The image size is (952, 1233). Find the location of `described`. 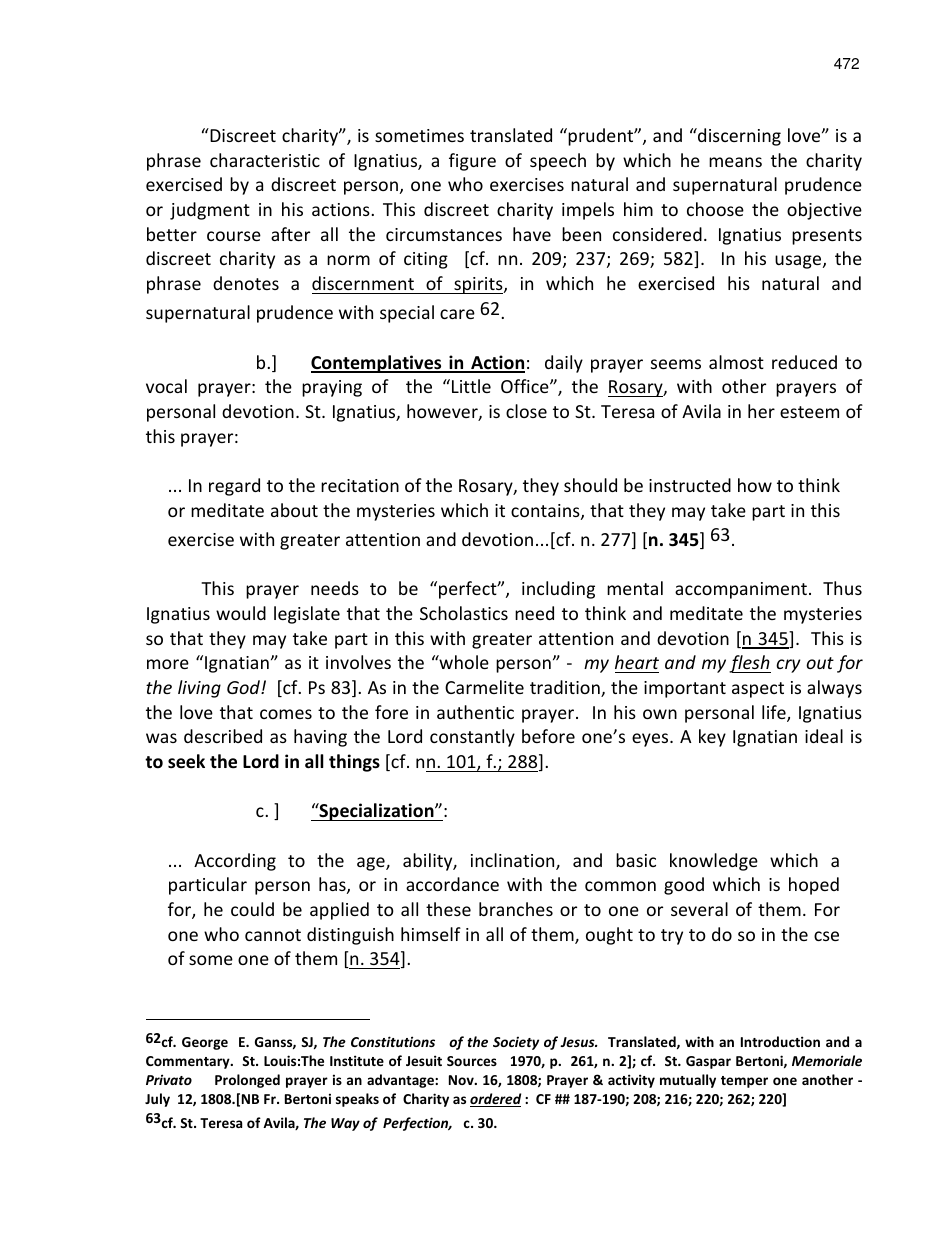

described is located at coordinates (223, 736).
